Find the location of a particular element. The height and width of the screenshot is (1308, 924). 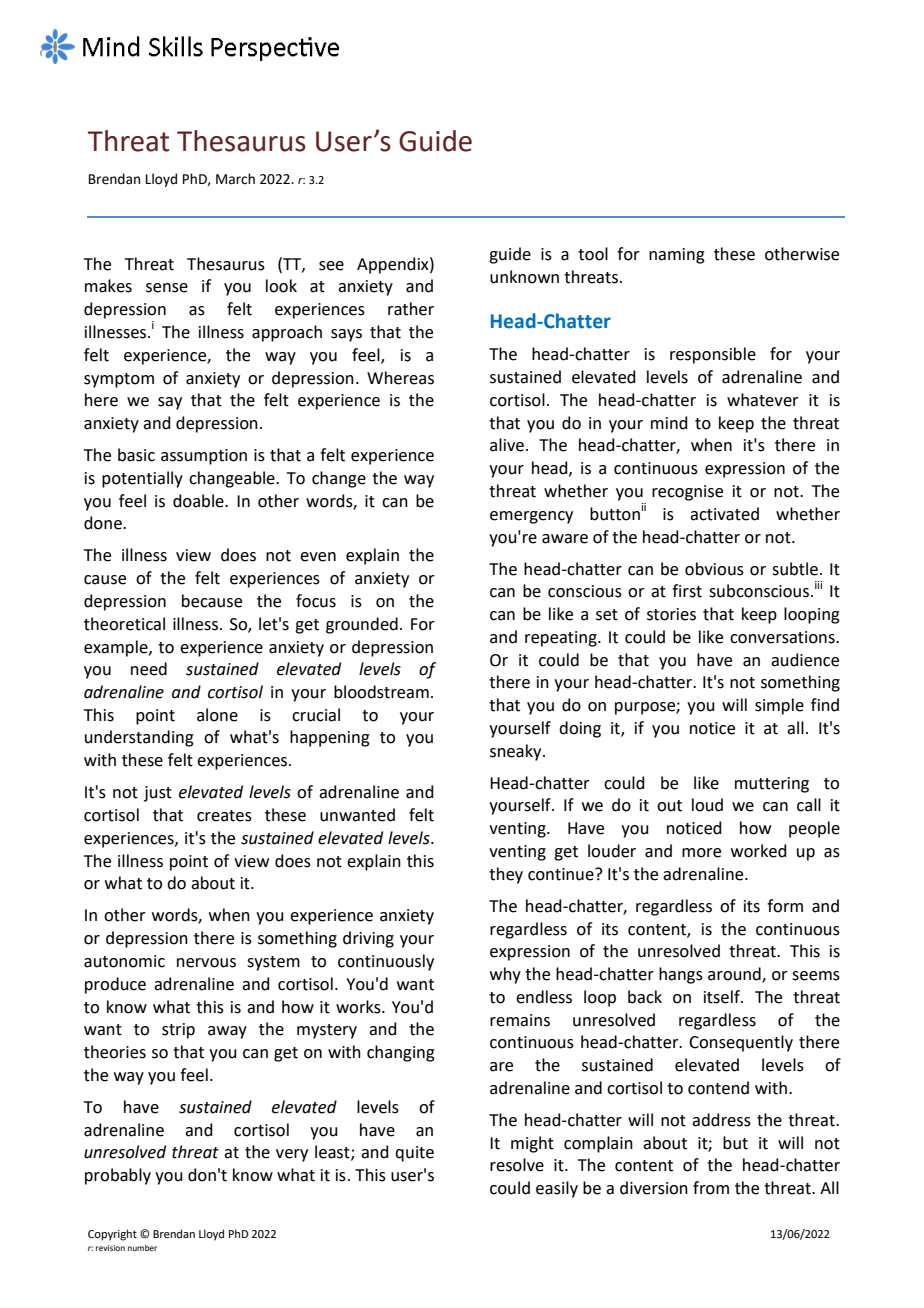

sneaky is located at coordinates (517, 752).
